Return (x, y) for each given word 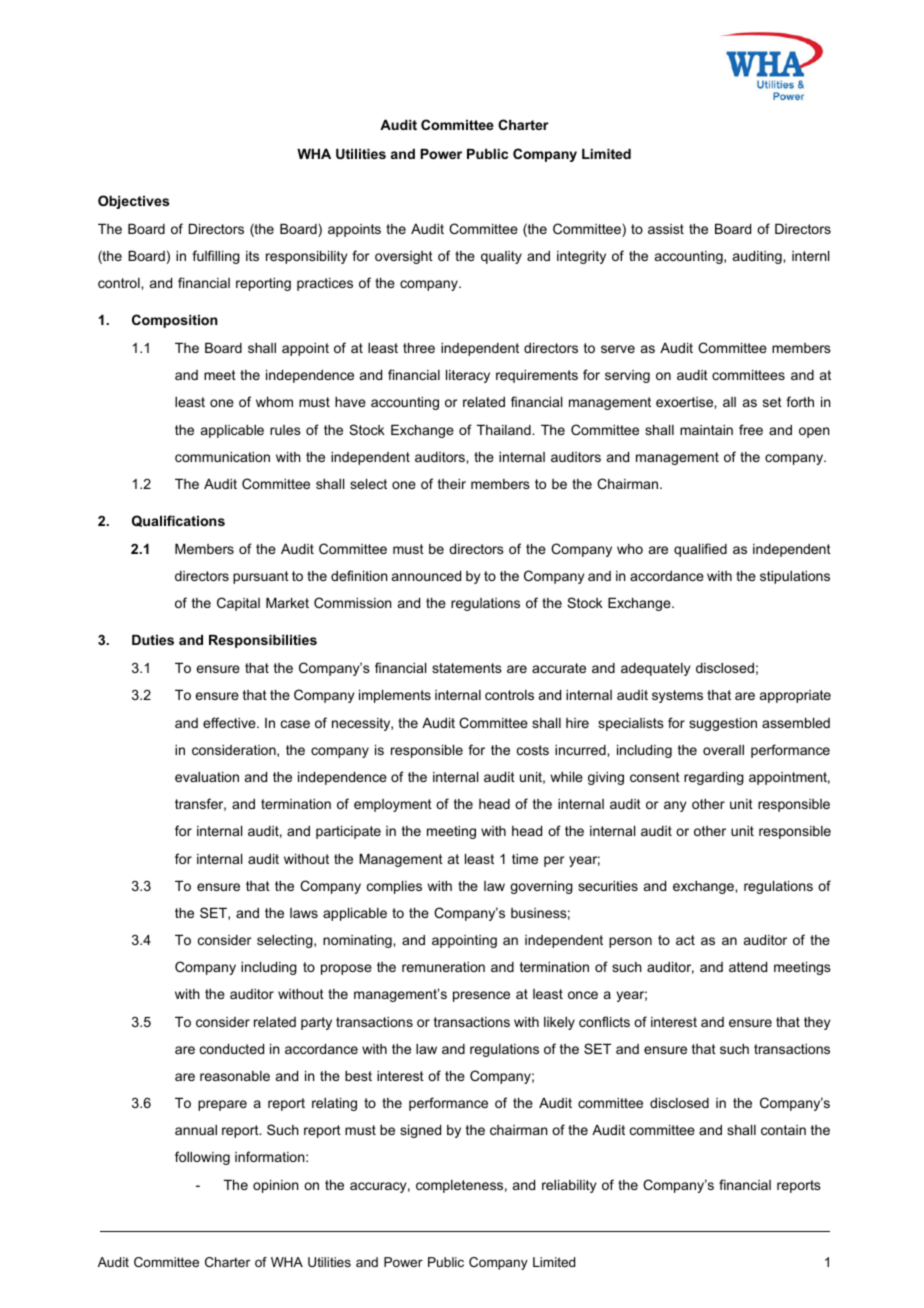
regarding (714, 778)
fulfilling (216, 257)
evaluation (207, 777)
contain (783, 1130)
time (525, 859)
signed (420, 1131)
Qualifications (178, 521)
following (202, 1158)
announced (426, 576)
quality (501, 257)
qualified (700, 550)
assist (666, 229)
